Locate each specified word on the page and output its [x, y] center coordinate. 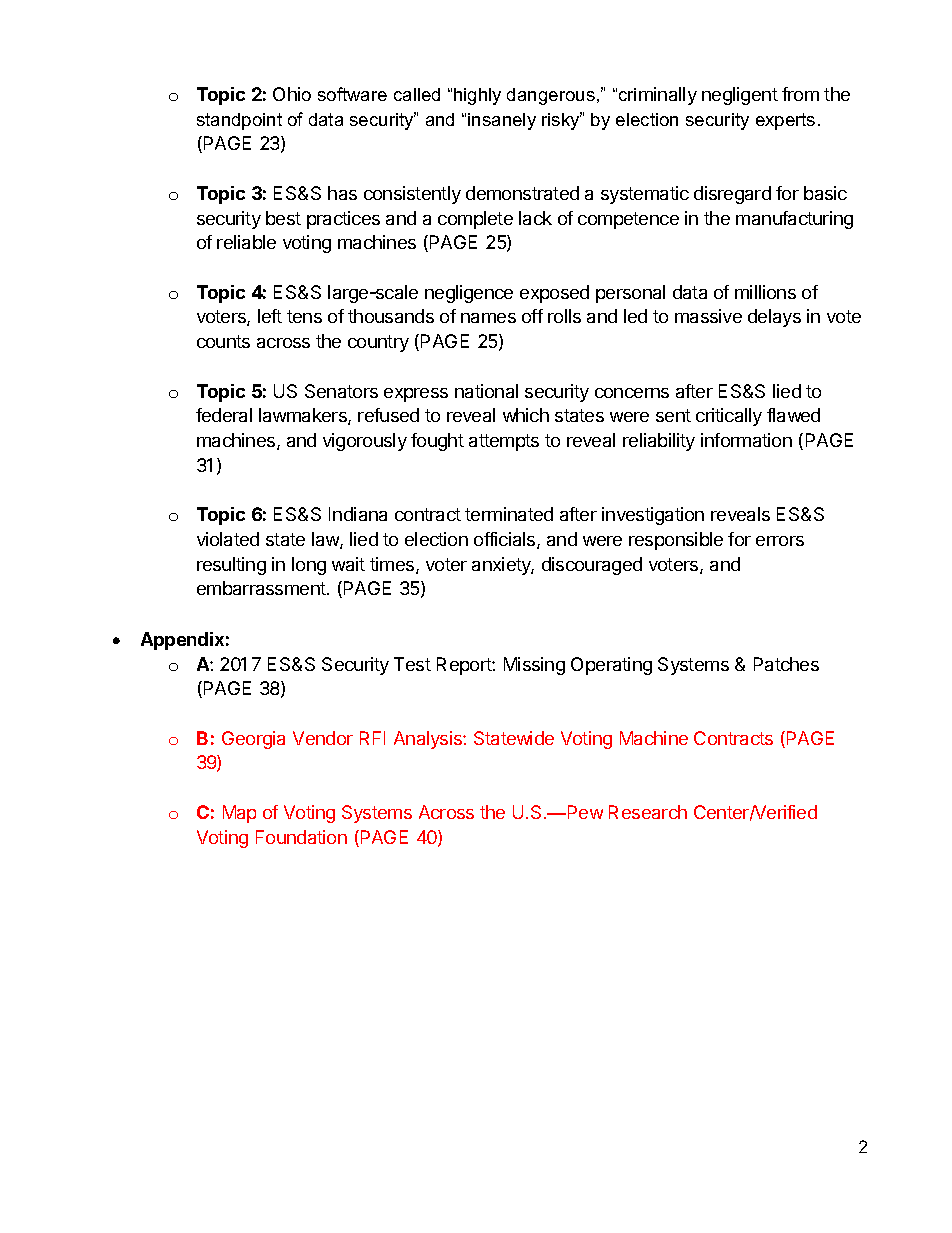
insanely [502, 121]
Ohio [292, 94]
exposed [554, 294]
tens [304, 316]
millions [765, 292]
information [746, 440]
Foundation [301, 837]
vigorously [365, 442]
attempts [504, 442]
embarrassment [262, 588]
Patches [786, 664]
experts [785, 121]
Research [648, 812]
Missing [534, 666]
